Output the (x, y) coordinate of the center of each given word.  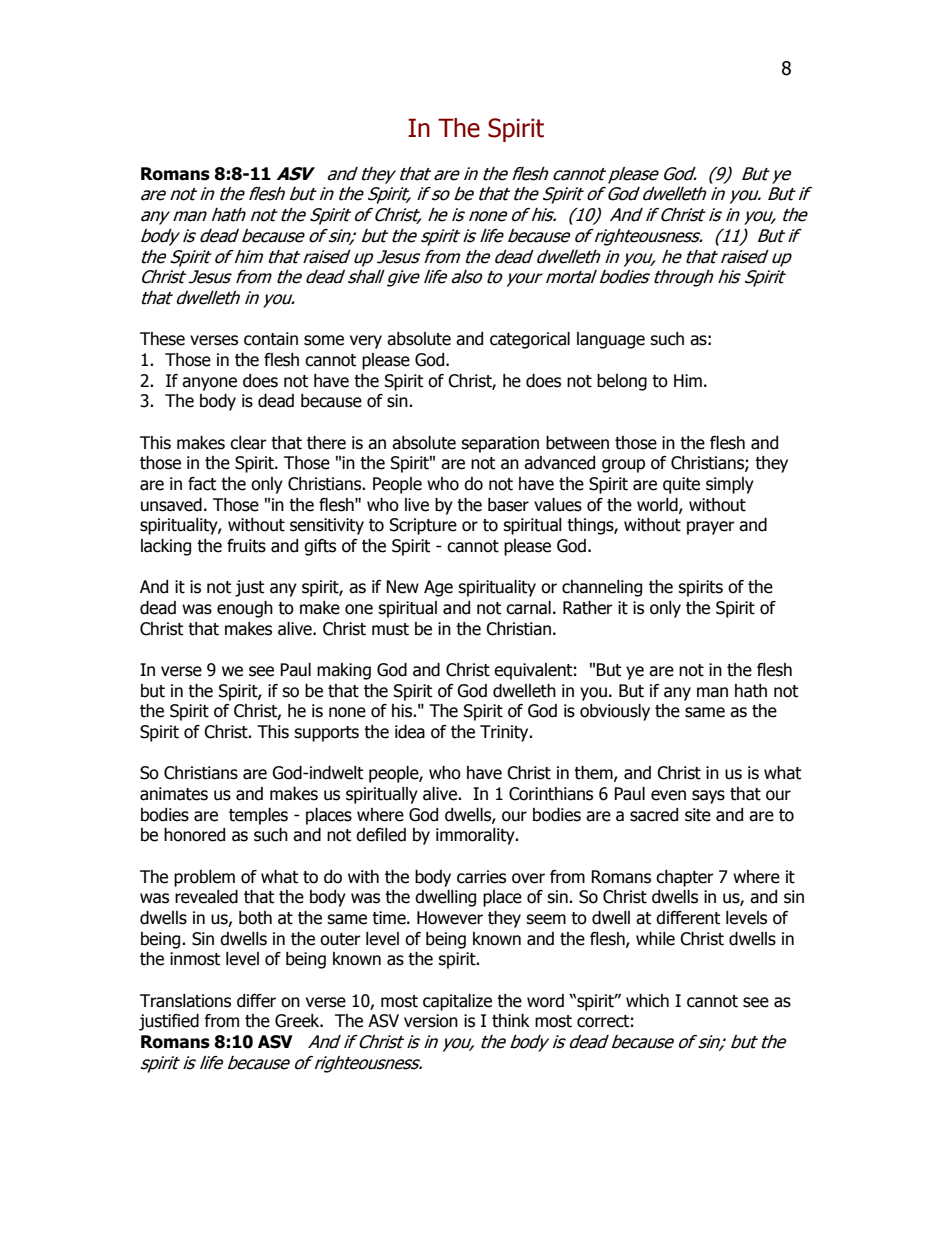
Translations (185, 1001)
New (402, 587)
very (366, 342)
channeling (602, 588)
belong (622, 382)
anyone (209, 384)
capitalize (457, 1002)
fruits (246, 546)
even (668, 795)
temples (258, 816)
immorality (476, 836)
